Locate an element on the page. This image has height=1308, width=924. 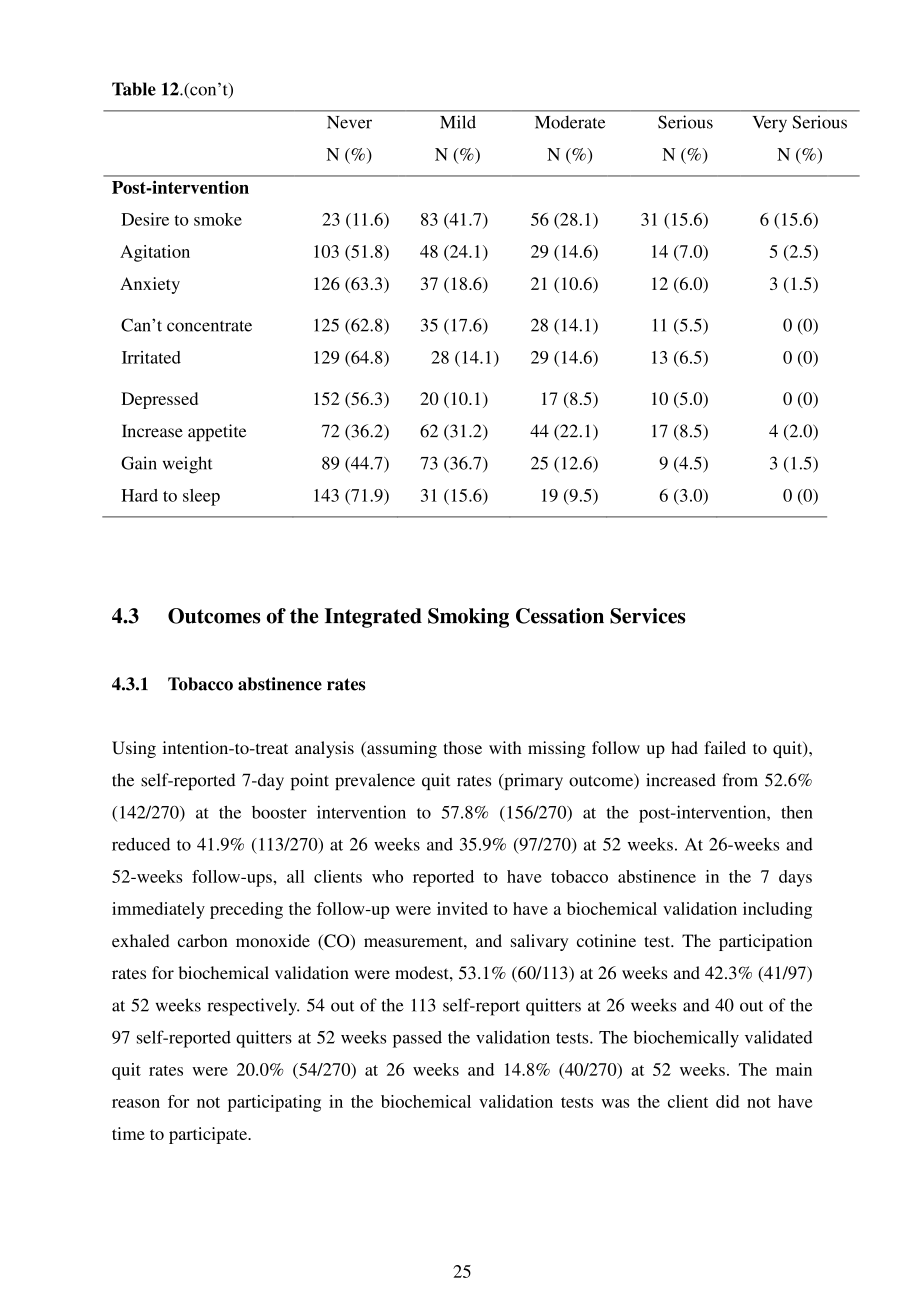
Smoking is located at coordinates (468, 618).
